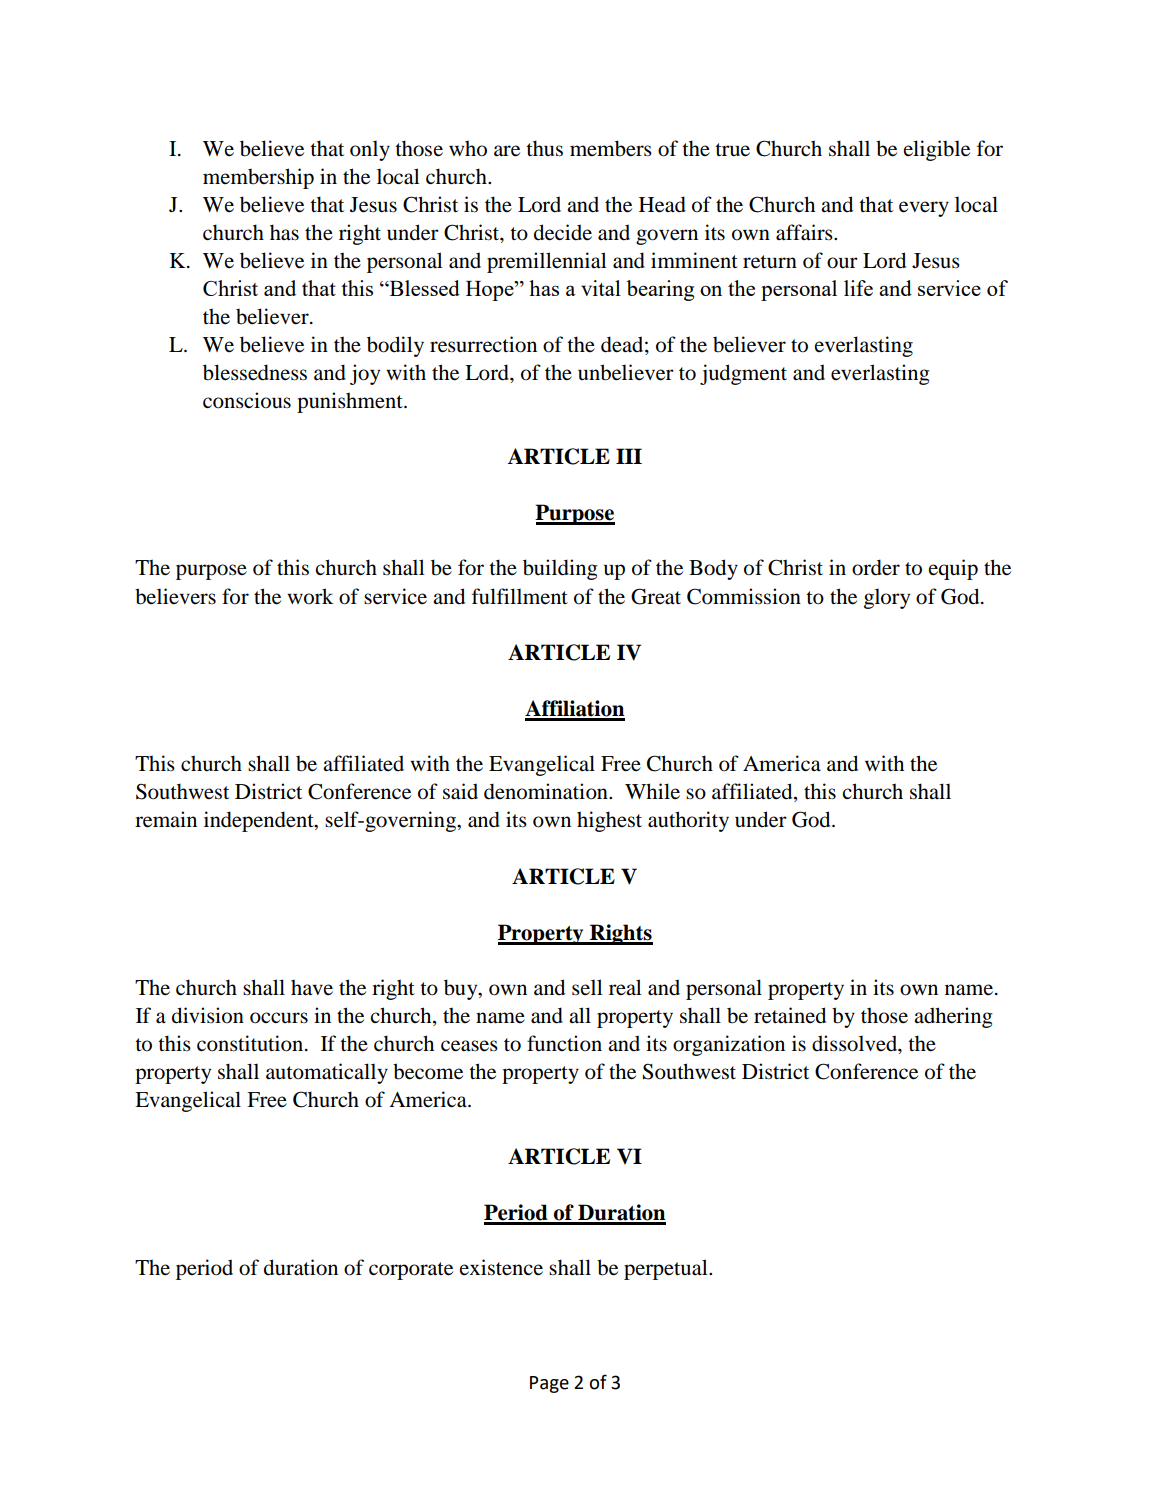 This screenshot has width=1150, height=1488. I want to click on denomination, so click(547, 791).
